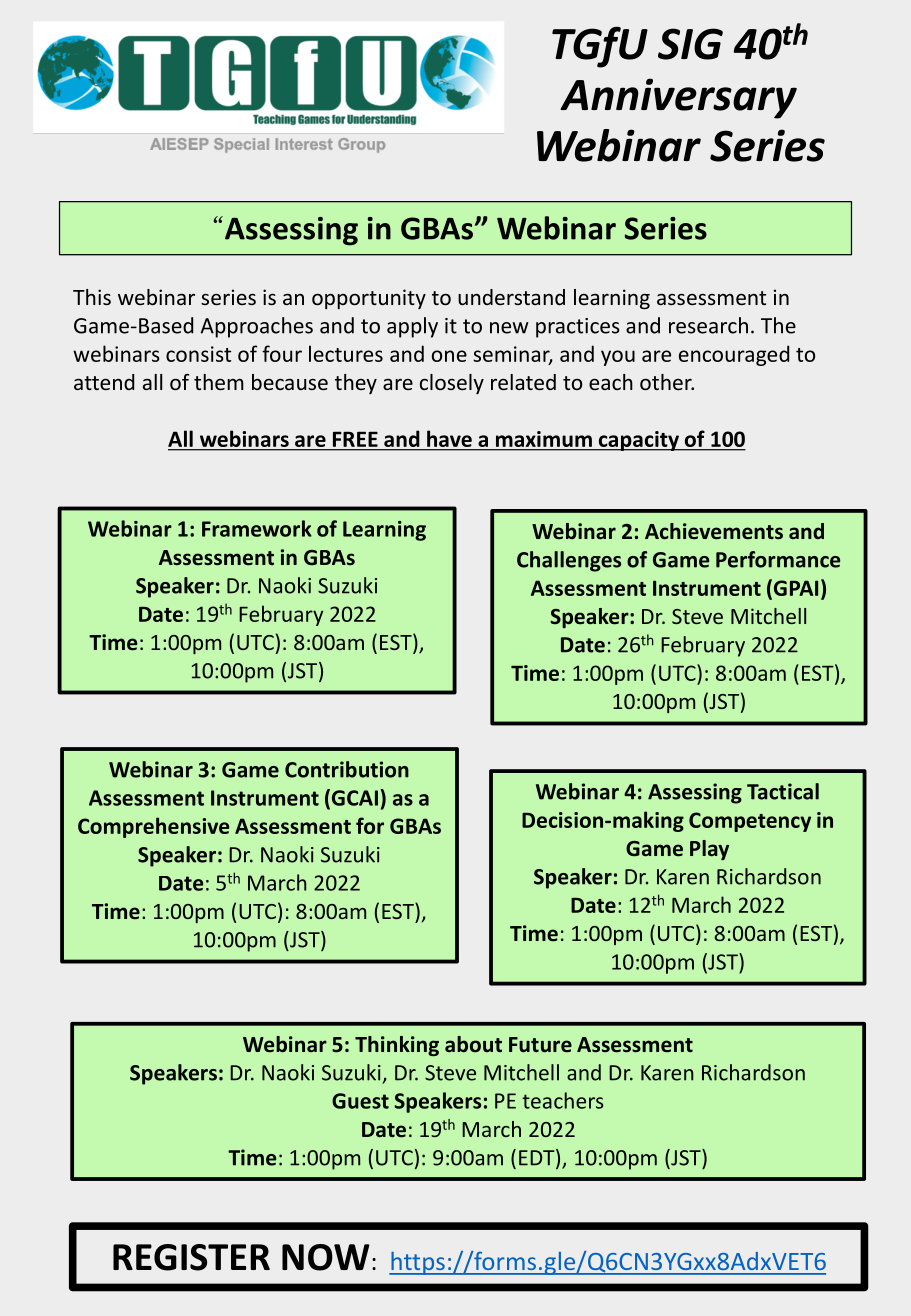 This screenshot has height=1316, width=911. What do you see at coordinates (449, 356) in the screenshot?
I see `one` at bounding box center [449, 356].
